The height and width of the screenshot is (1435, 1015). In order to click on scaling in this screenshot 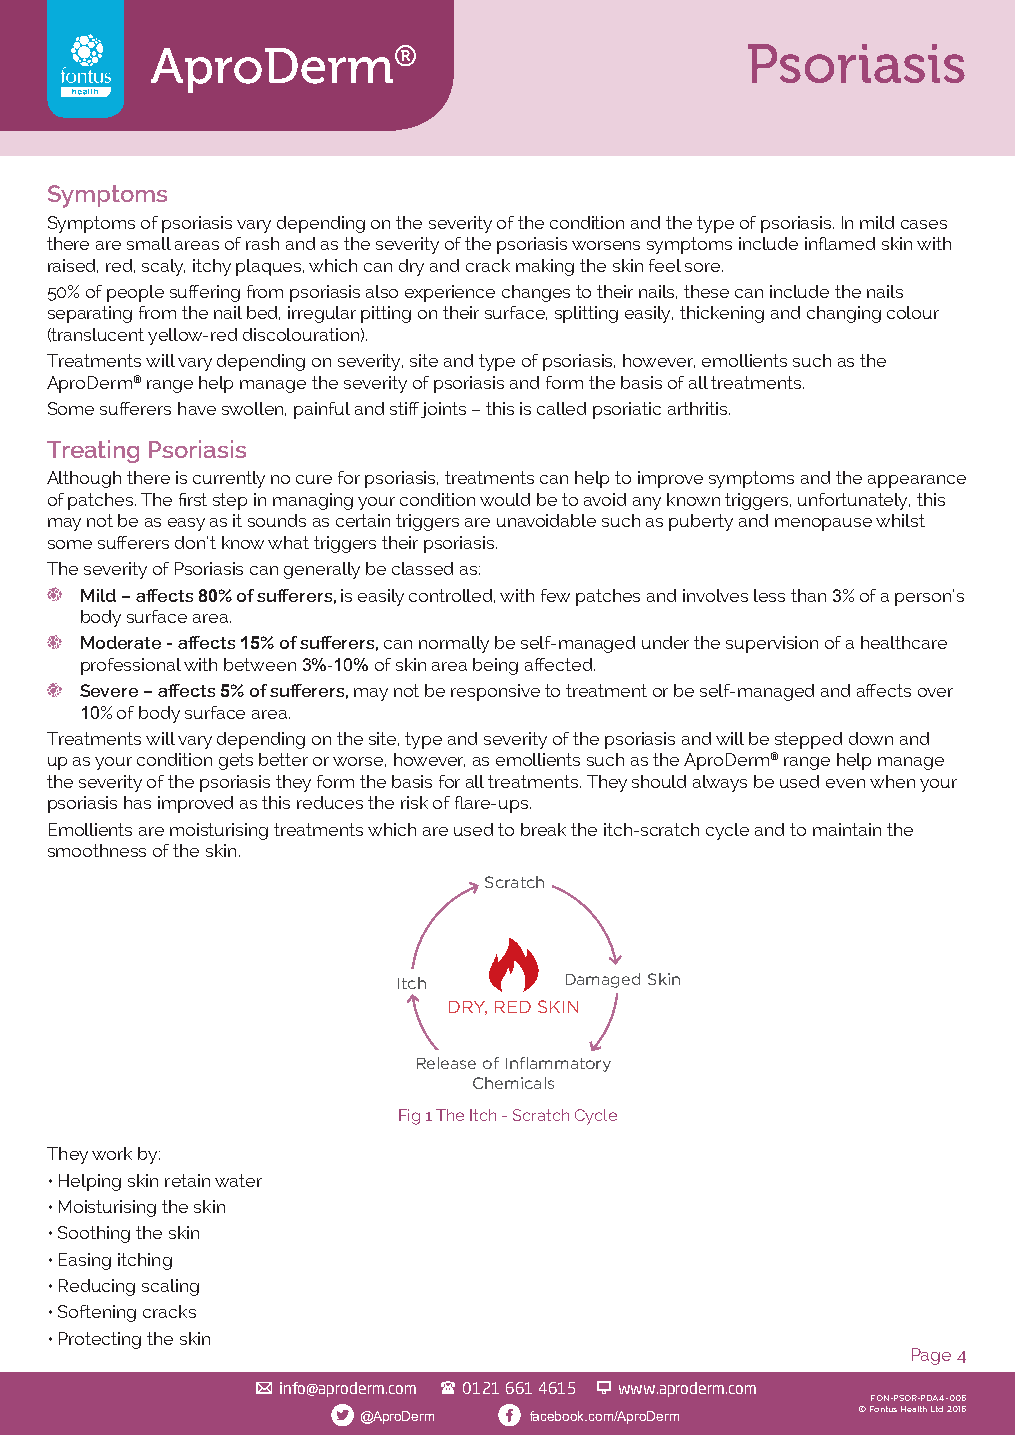, I will do `click(170, 1287)`.
